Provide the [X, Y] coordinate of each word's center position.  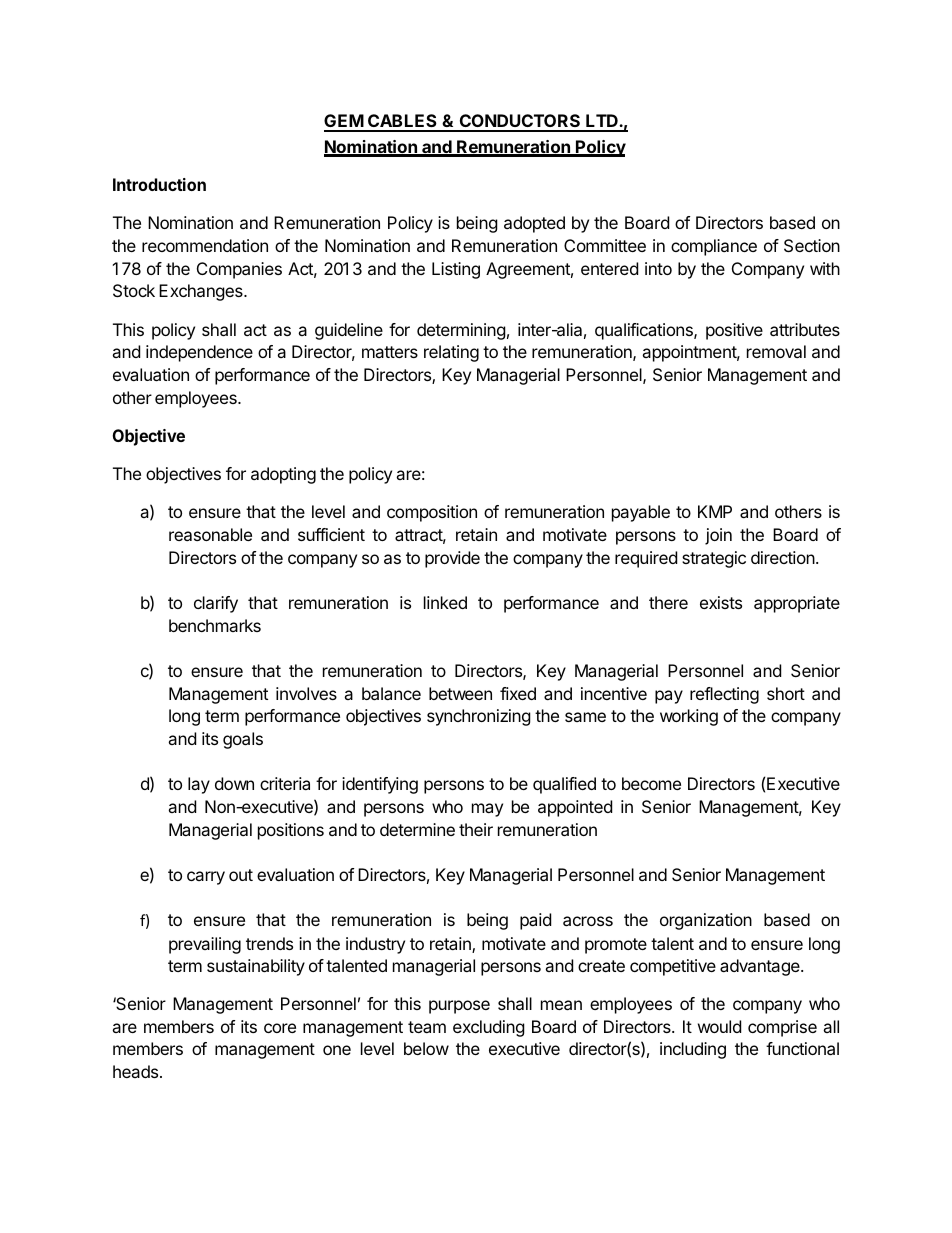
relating [451, 353]
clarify [216, 604]
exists [721, 602]
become [651, 783]
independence [199, 353]
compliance [714, 247]
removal [776, 351]
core [280, 1028]
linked [445, 602]
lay [199, 785]
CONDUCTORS [520, 122]
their [476, 829]
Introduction [159, 184]
